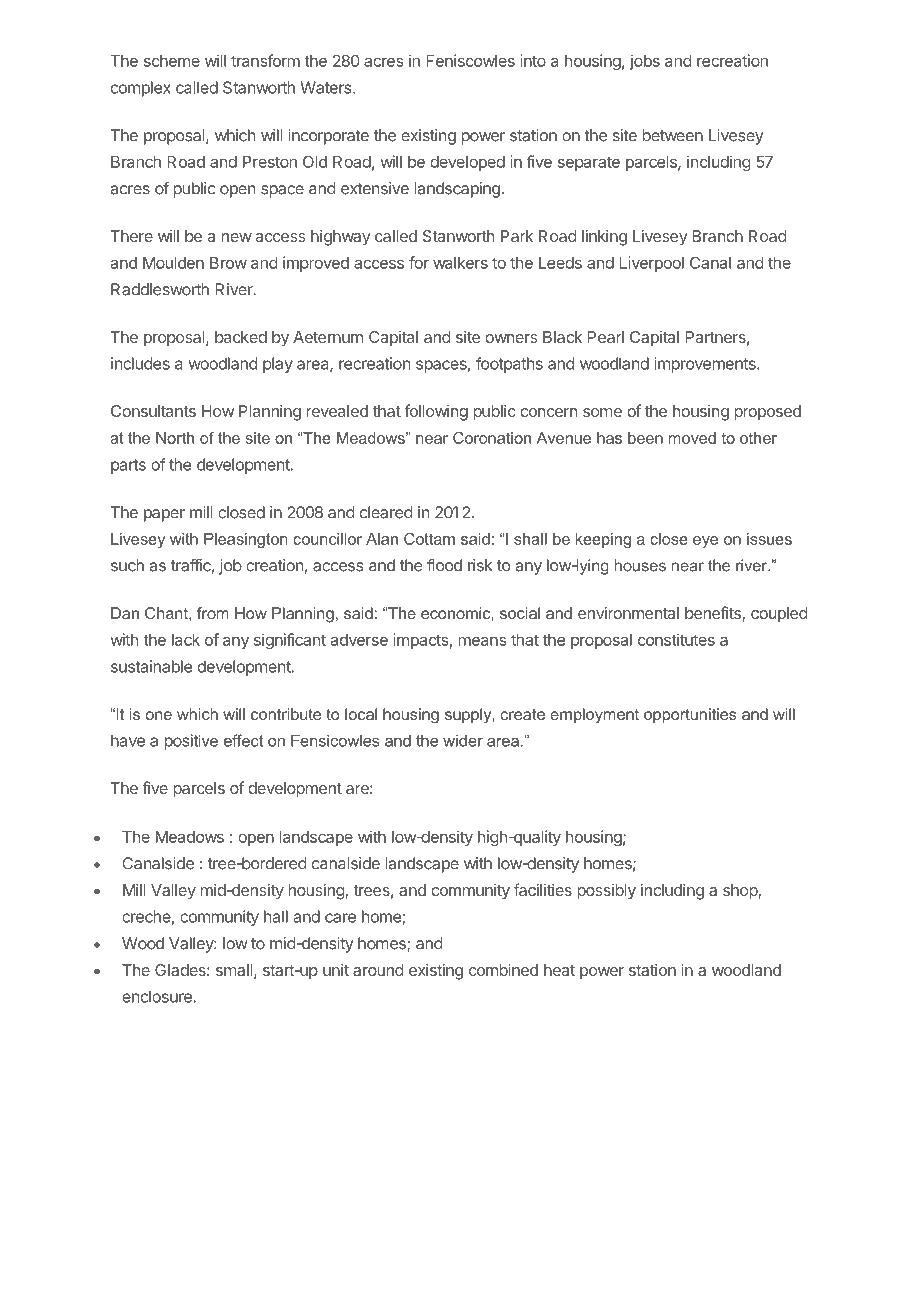  What do you see at coordinates (533, 60) in the screenshot?
I see `into` at bounding box center [533, 60].
